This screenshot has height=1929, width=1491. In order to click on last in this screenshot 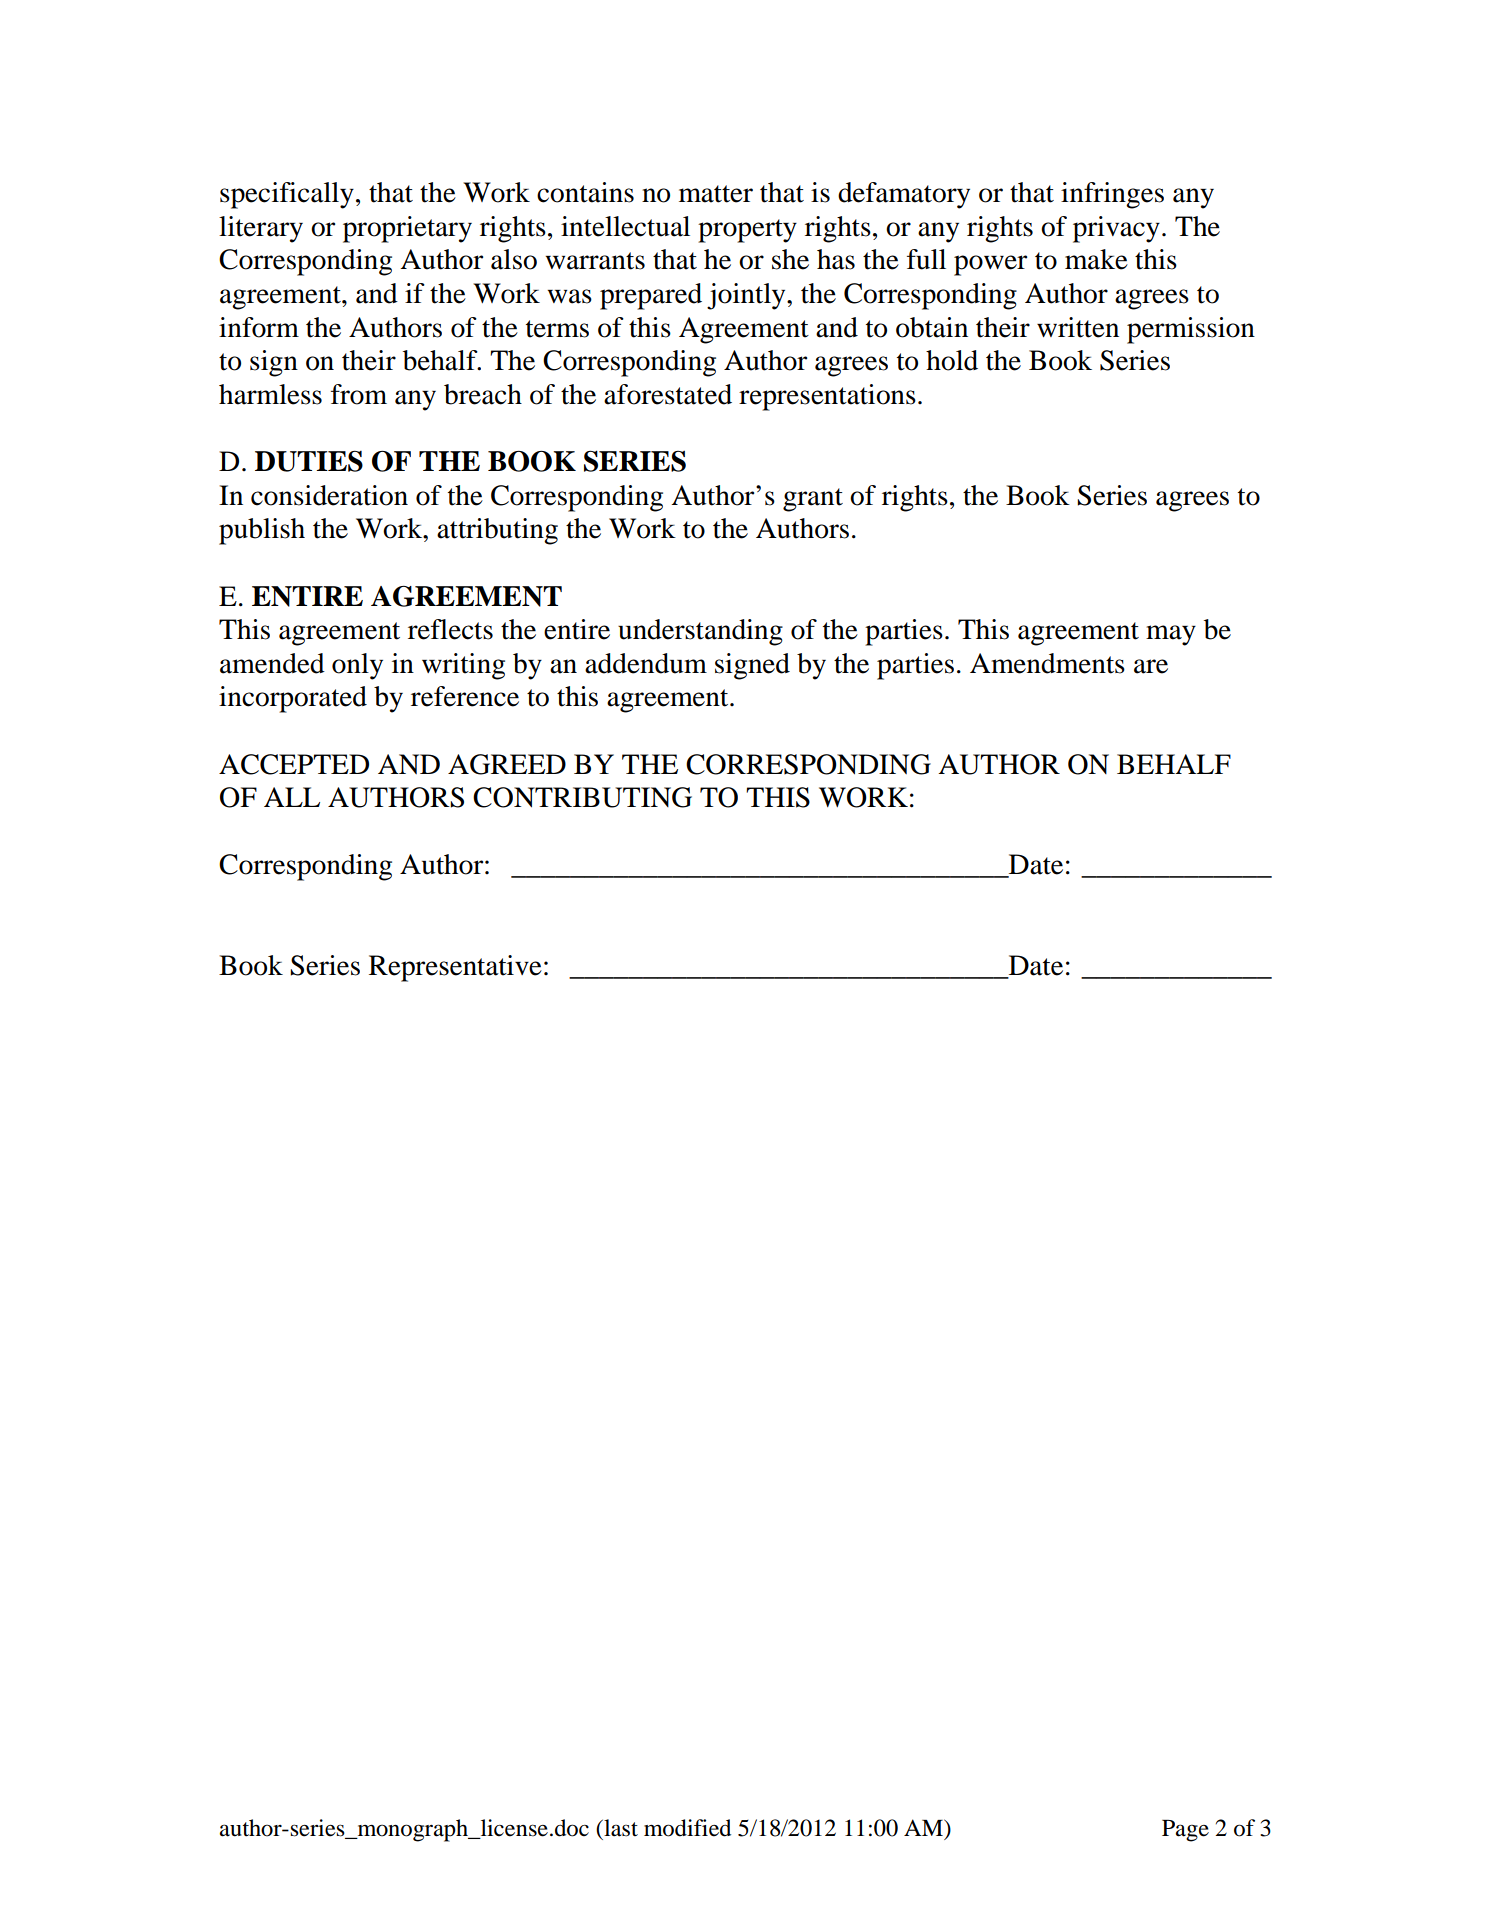, I will do `click(620, 1828)`.
